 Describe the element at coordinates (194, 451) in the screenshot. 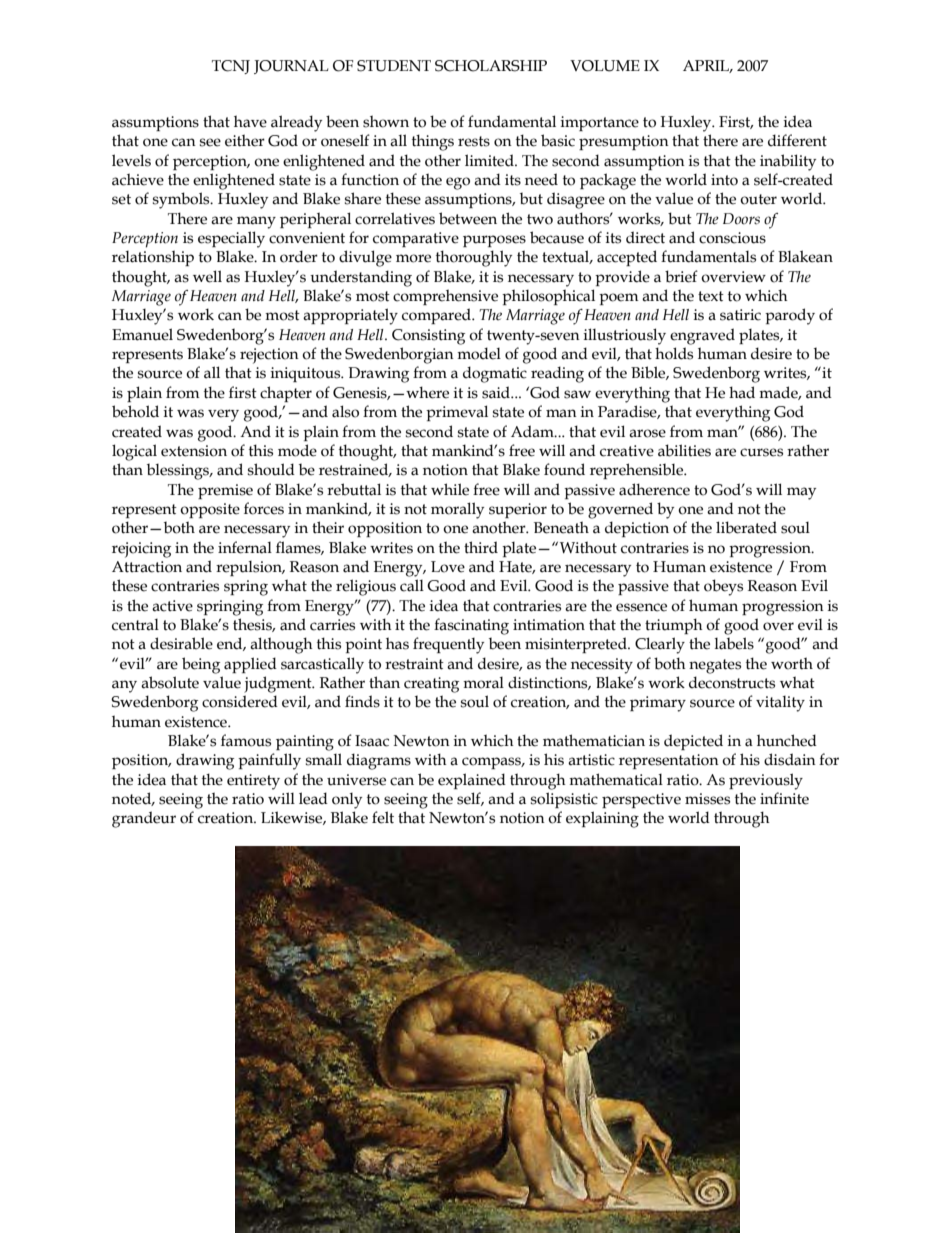

I see `extension` at that location.
